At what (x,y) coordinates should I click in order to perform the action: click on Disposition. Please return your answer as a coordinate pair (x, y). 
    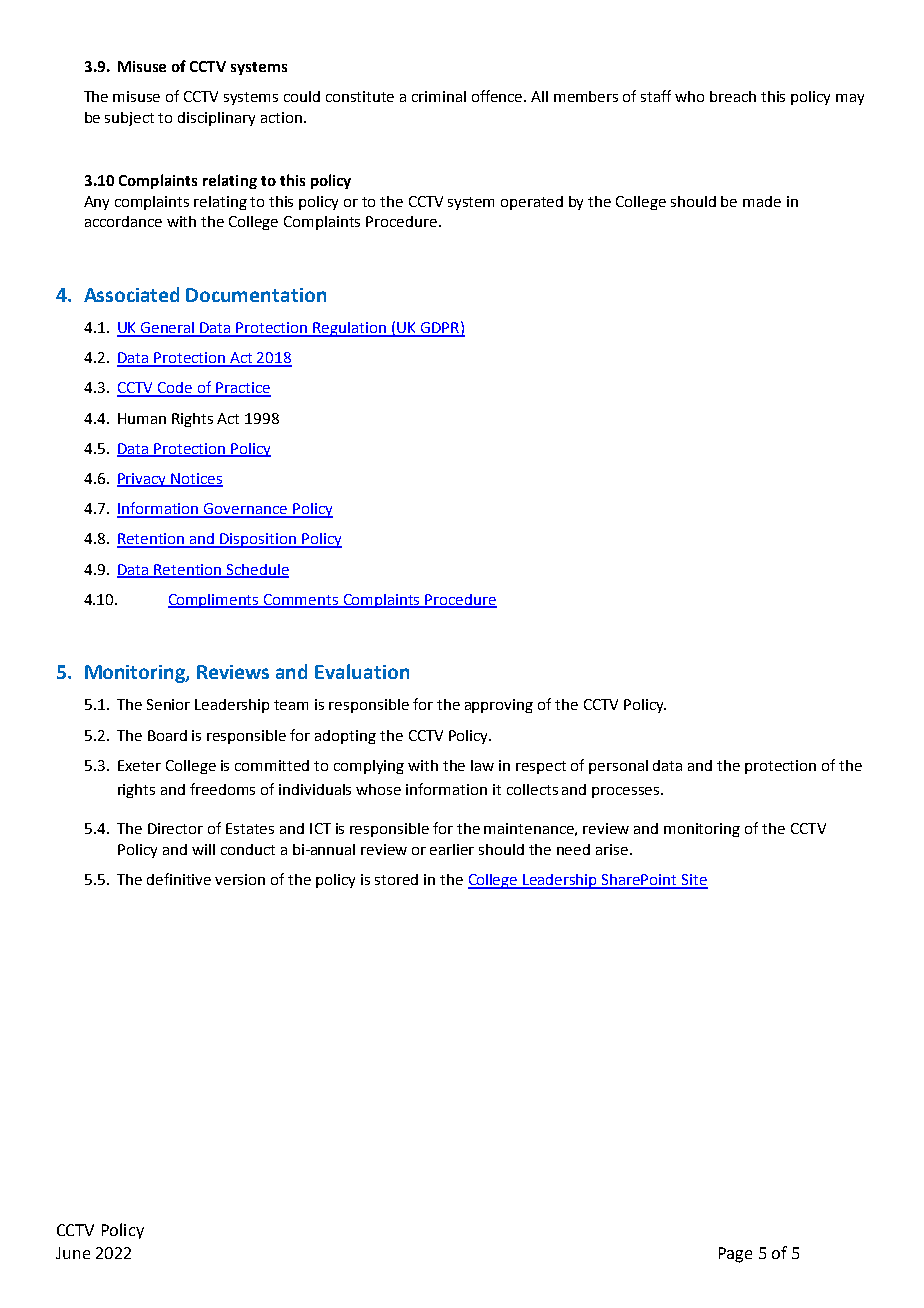
    Looking at the image, I should click on (259, 540).
